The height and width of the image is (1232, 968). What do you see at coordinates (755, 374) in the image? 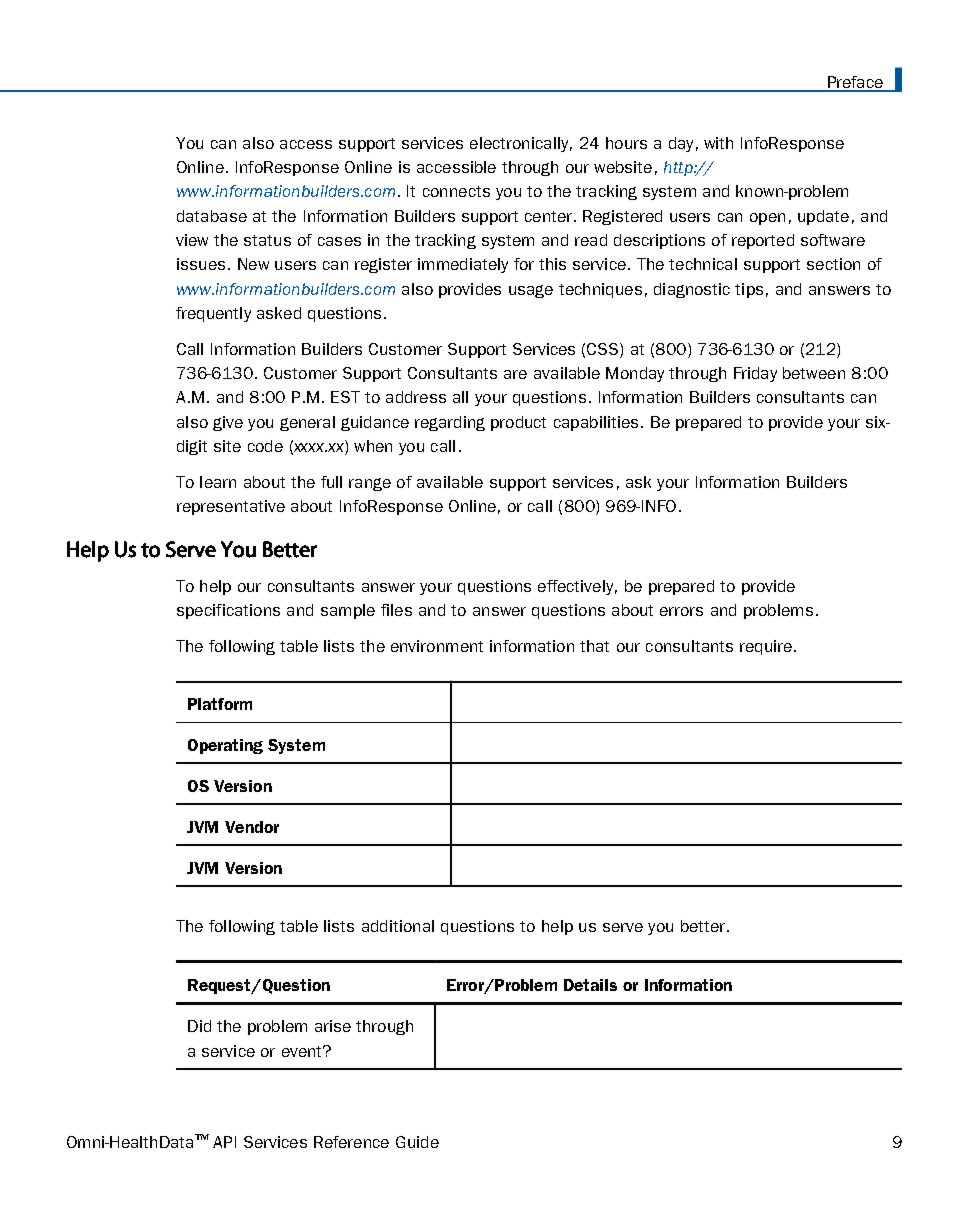
I see `Friday` at bounding box center [755, 374].
